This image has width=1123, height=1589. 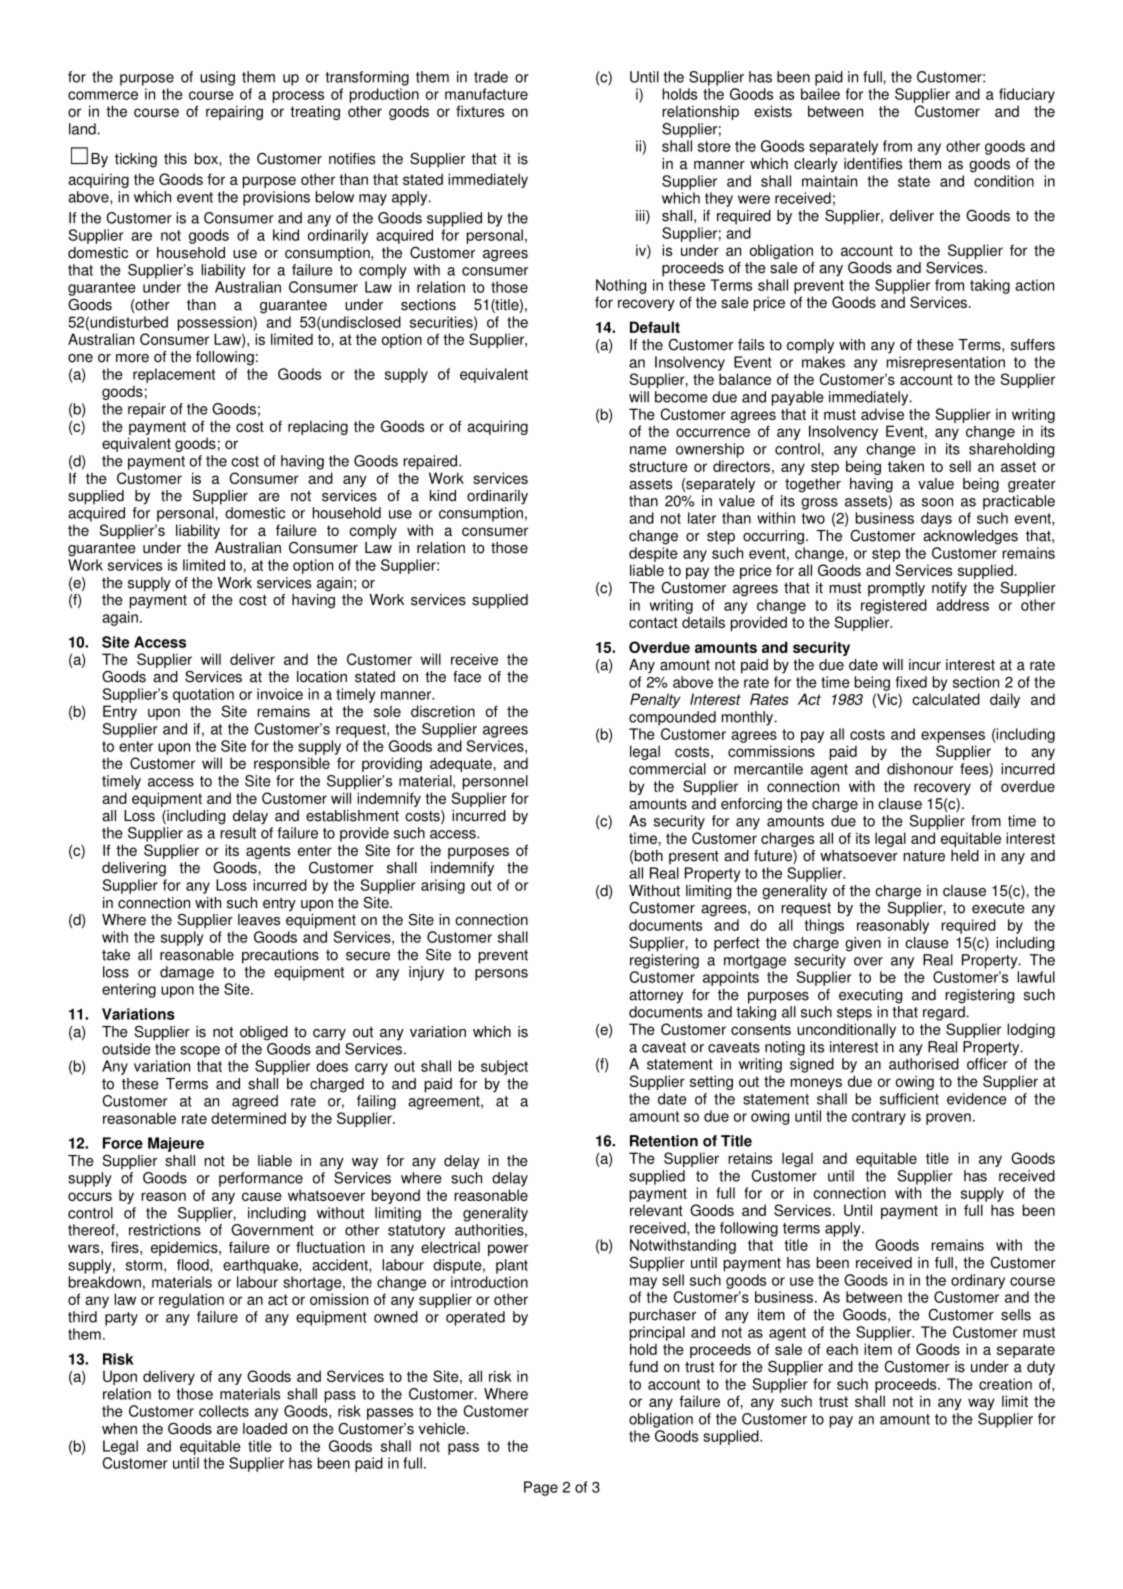 I want to click on persons, so click(x=501, y=975).
